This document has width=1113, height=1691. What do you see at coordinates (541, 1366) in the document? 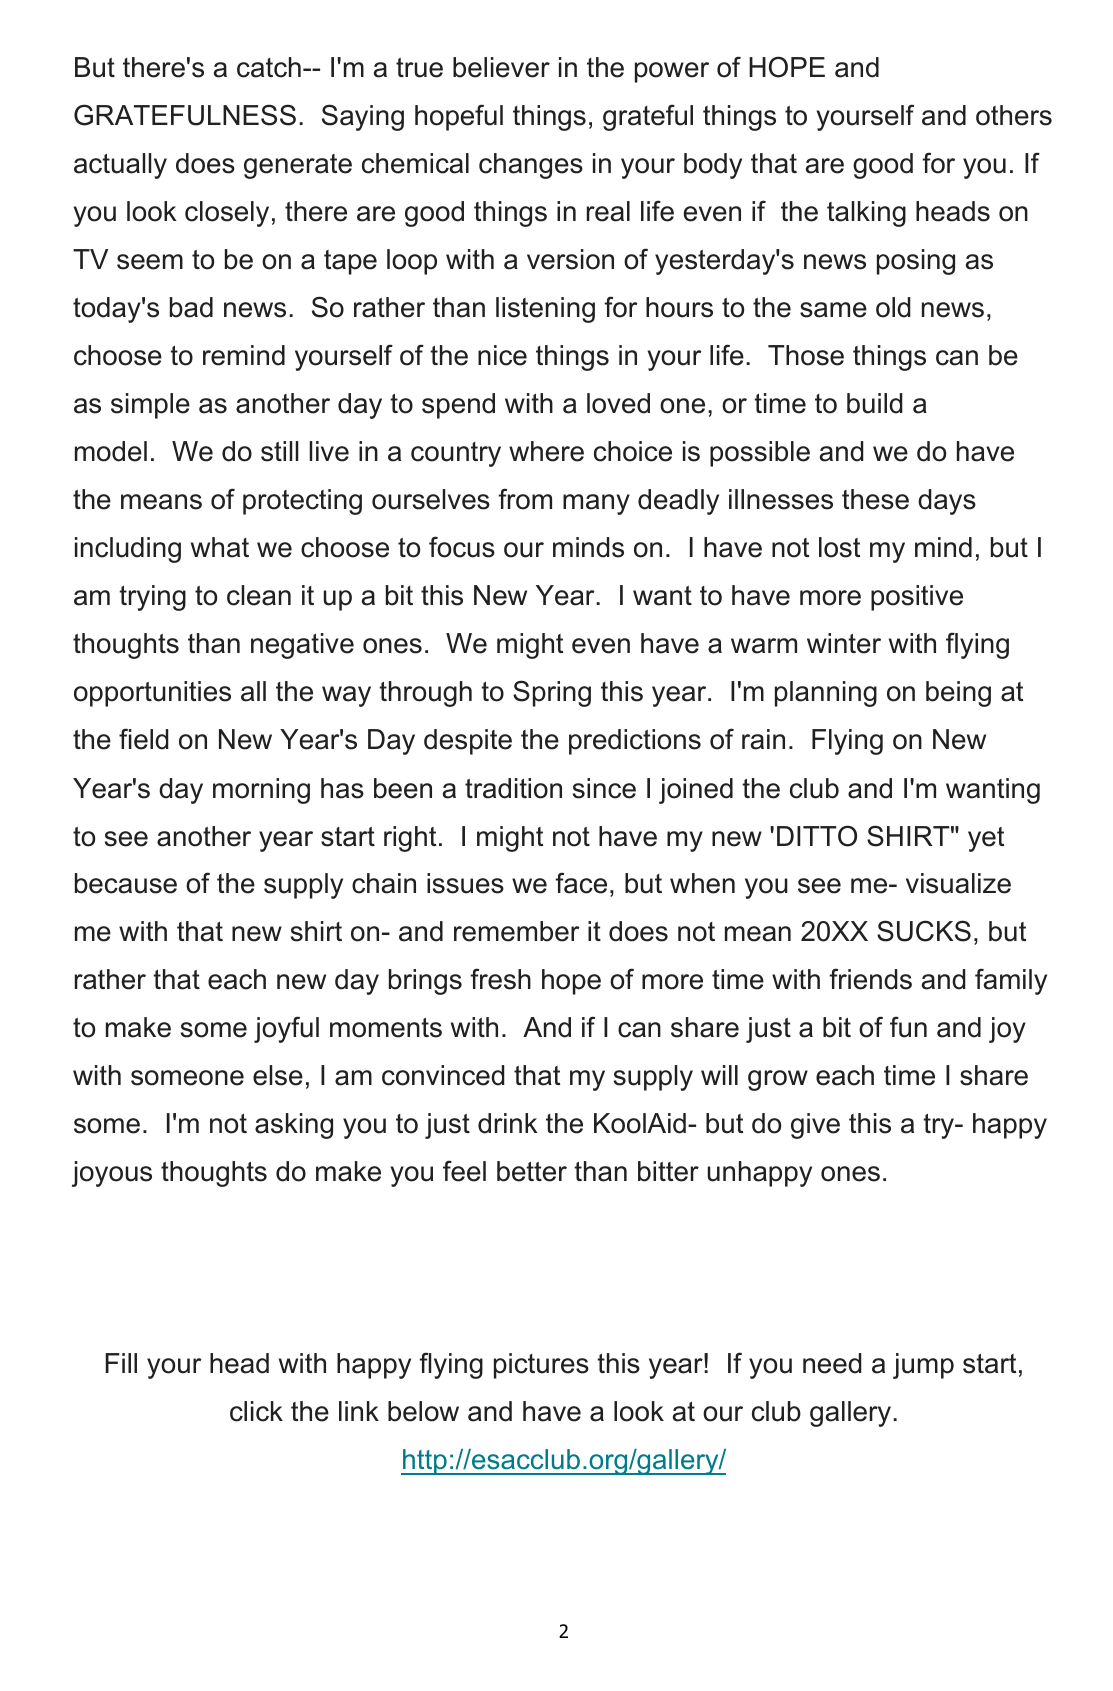
I see `pictures` at bounding box center [541, 1366].
